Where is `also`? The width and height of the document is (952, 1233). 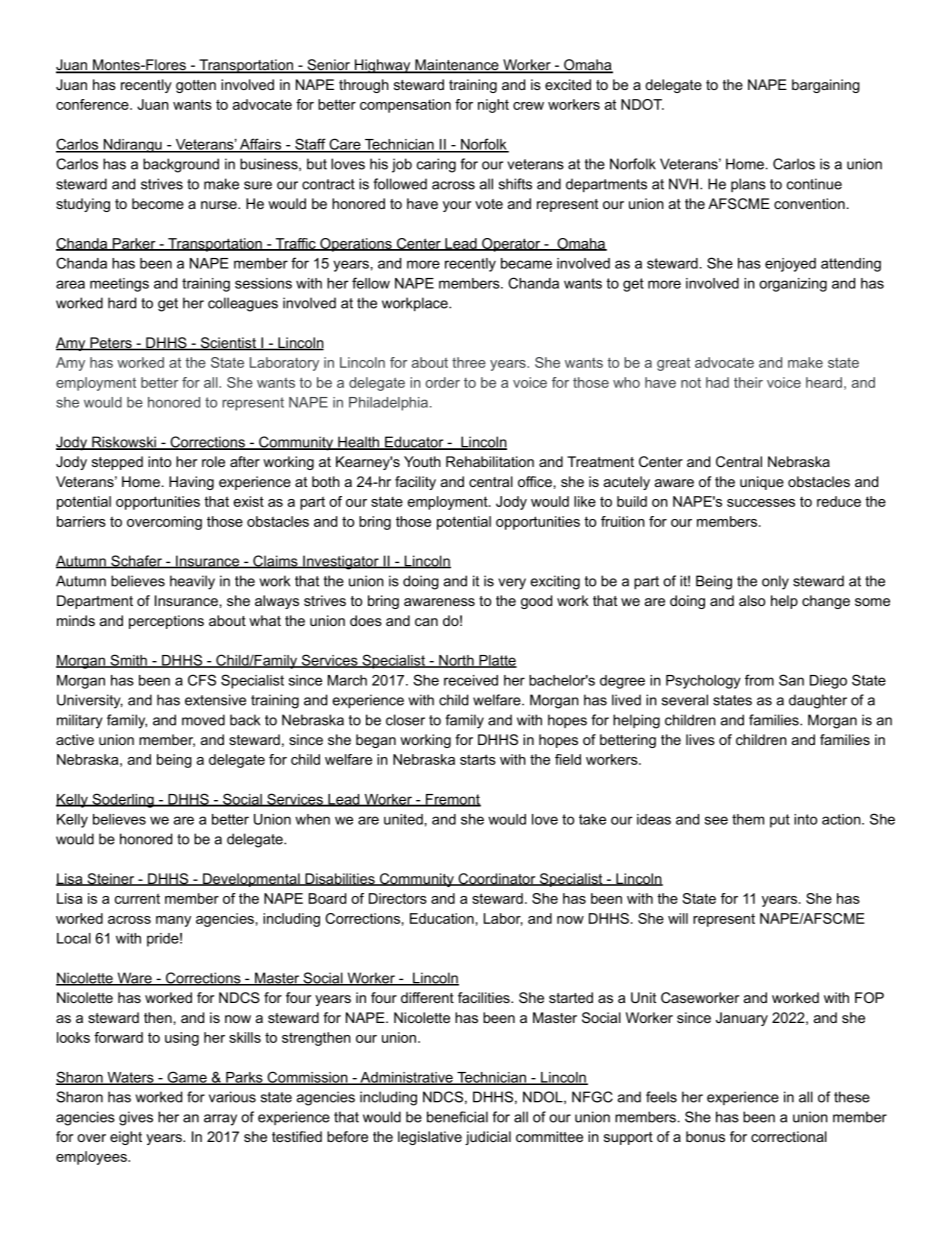 also is located at coordinates (752, 600).
